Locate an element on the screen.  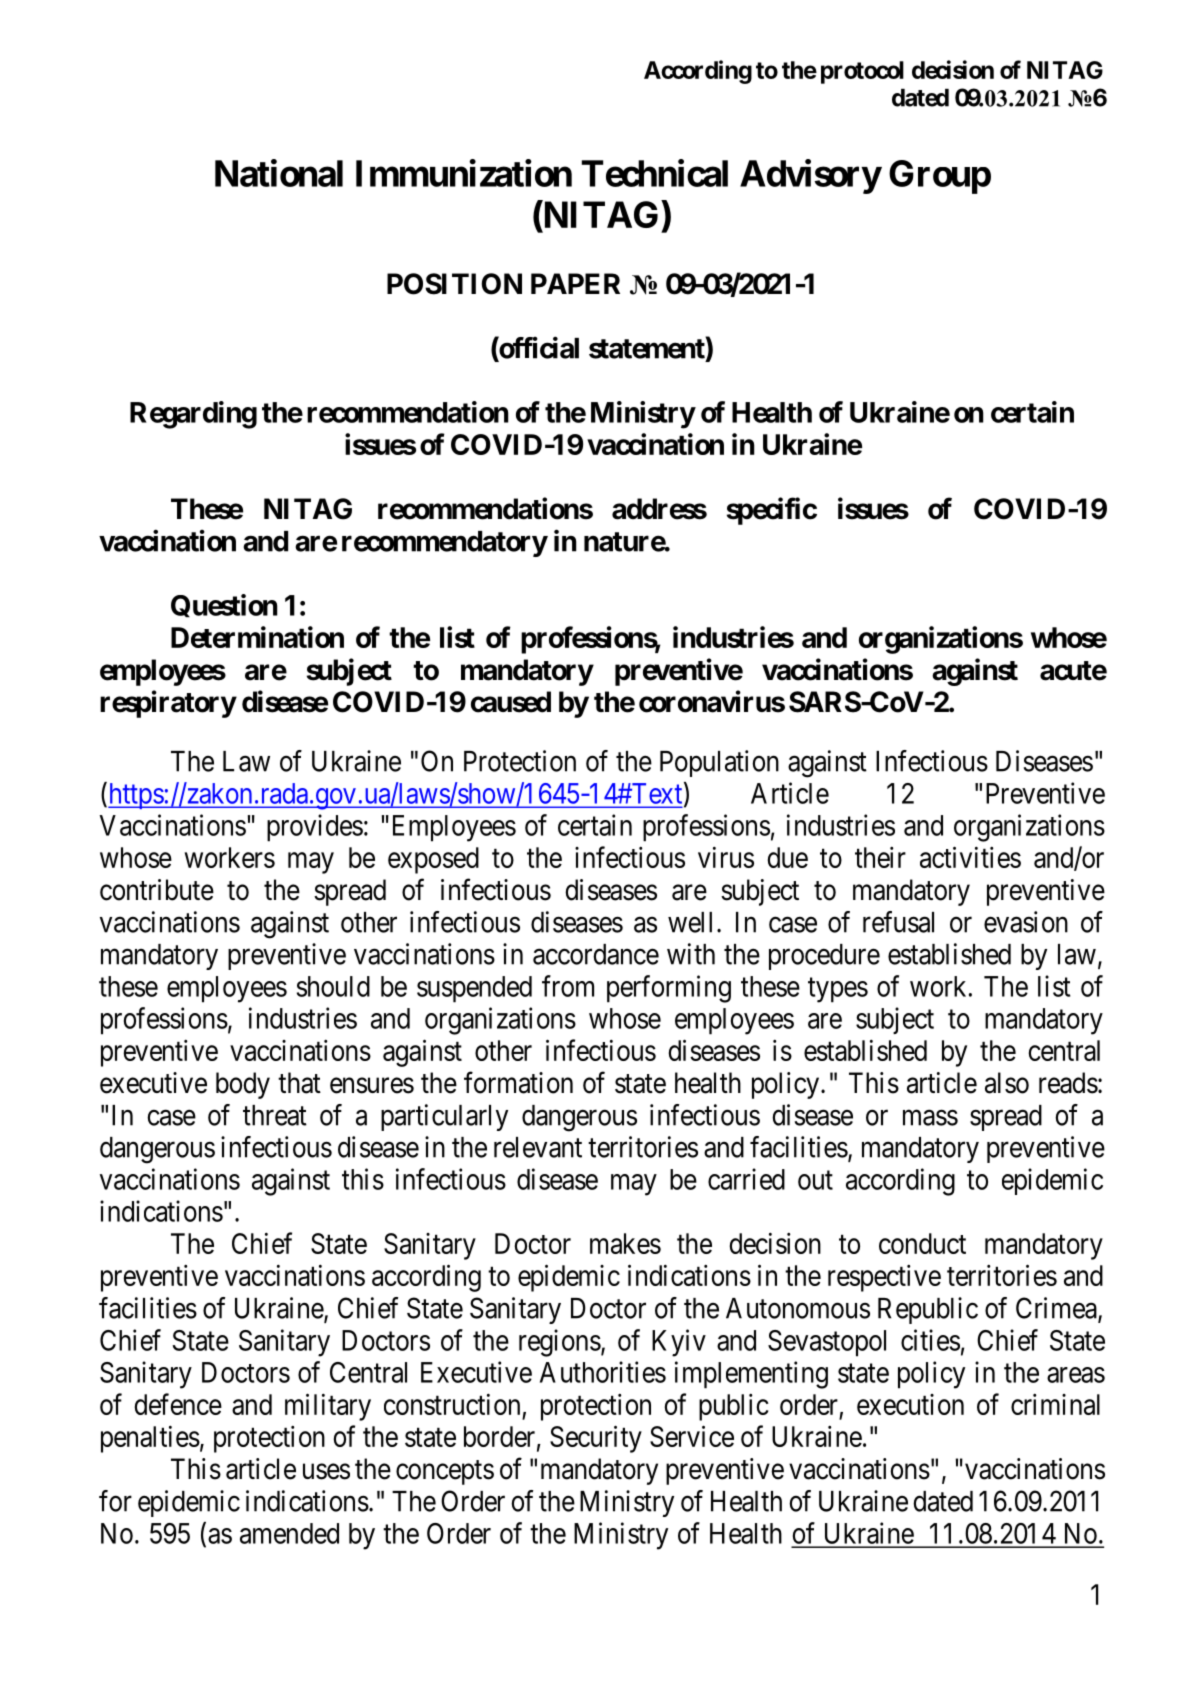
protocol is located at coordinates (862, 72).
